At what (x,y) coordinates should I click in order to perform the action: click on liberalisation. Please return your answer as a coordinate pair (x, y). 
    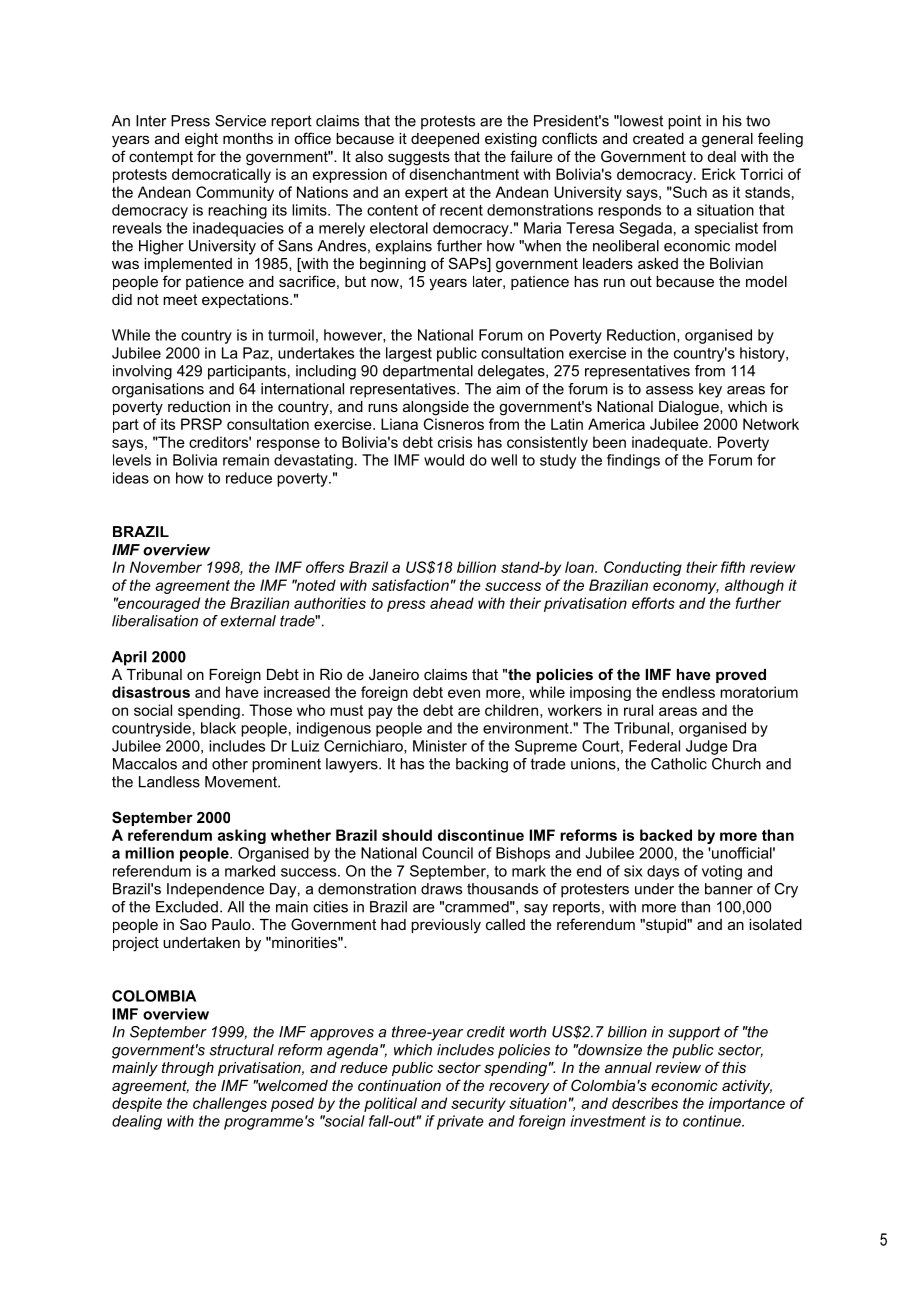
    Looking at the image, I should click on (155, 621).
